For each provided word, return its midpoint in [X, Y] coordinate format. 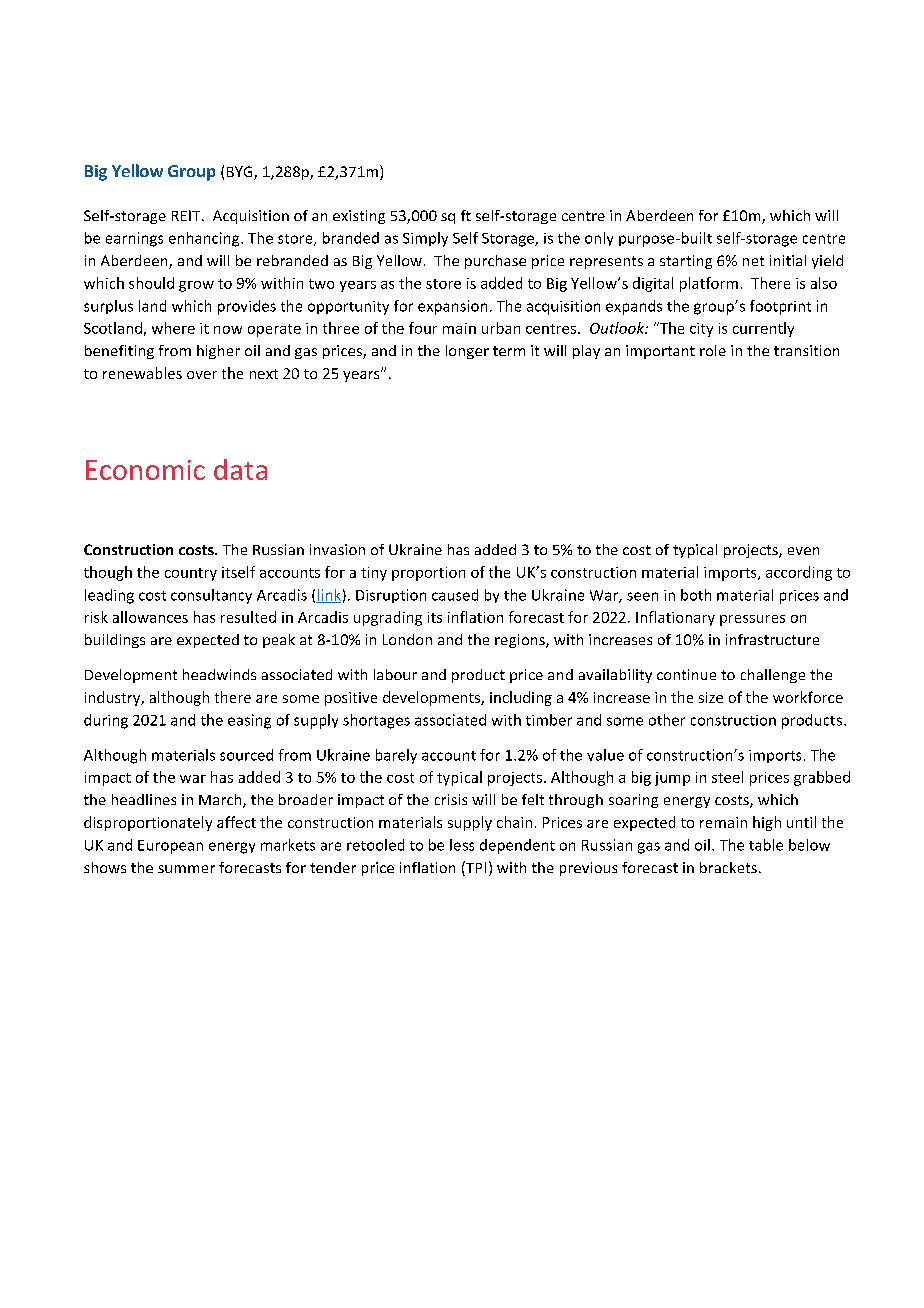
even [803, 551]
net [753, 261]
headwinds [219, 674]
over [202, 375]
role [713, 350]
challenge [773, 676]
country [191, 574]
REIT [187, 215]
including [521, 698]
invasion [337, 549]
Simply [425, 239]
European [170, 847]
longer [467, 352]
